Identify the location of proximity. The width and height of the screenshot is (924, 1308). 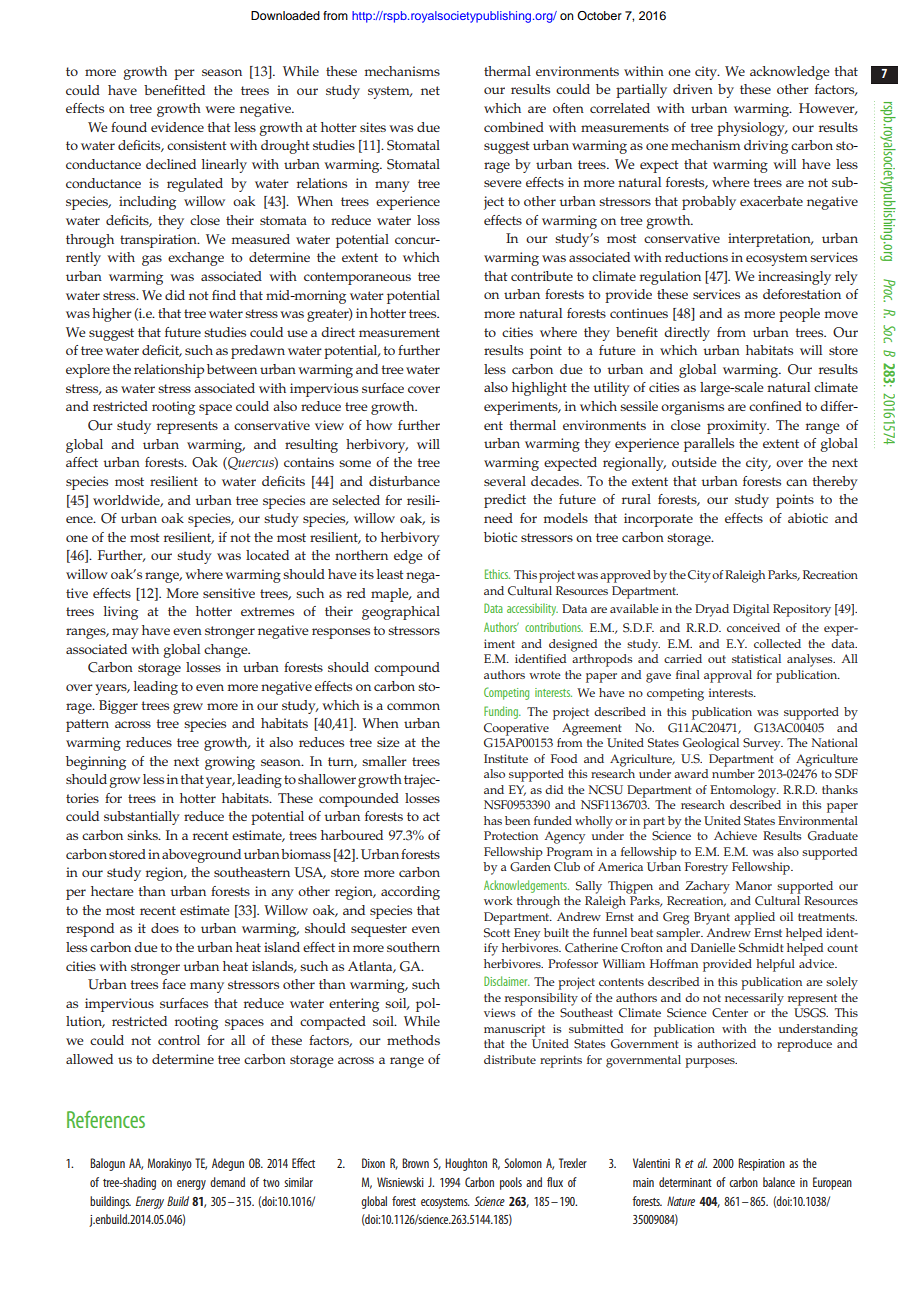
(738, 427).
